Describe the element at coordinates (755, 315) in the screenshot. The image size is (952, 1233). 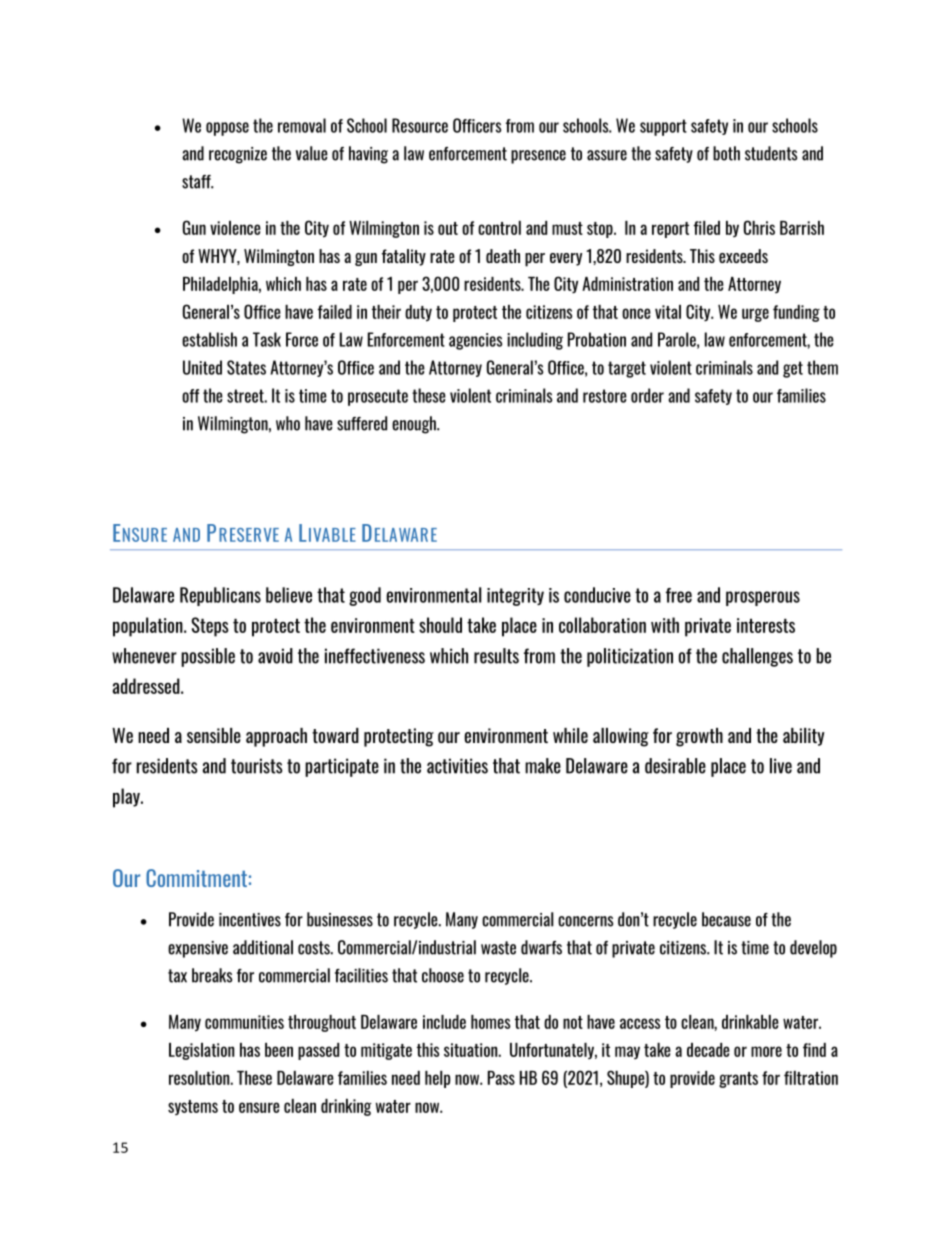
I see `urge` at that location.
